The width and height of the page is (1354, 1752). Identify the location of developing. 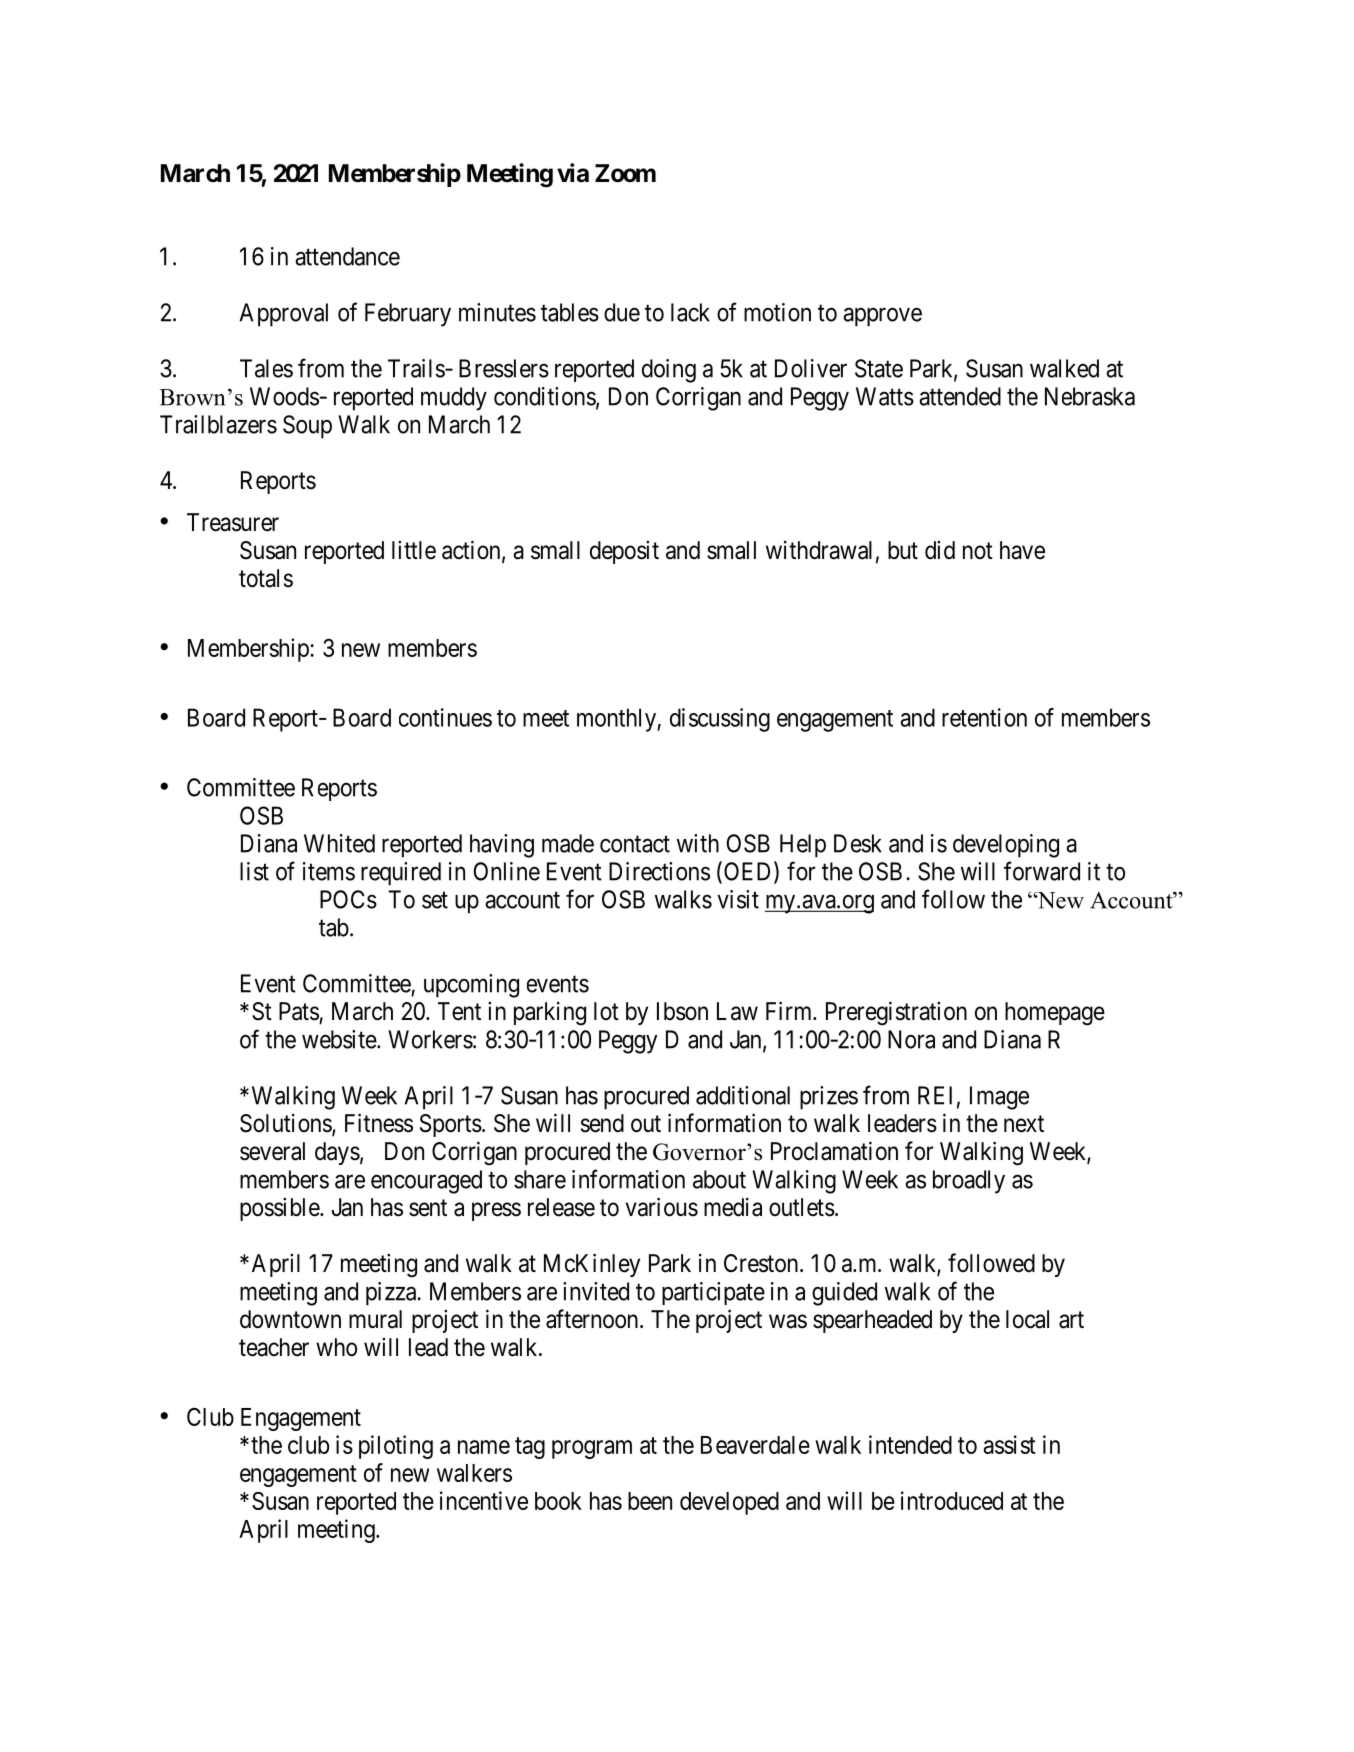
(1006, 846).
